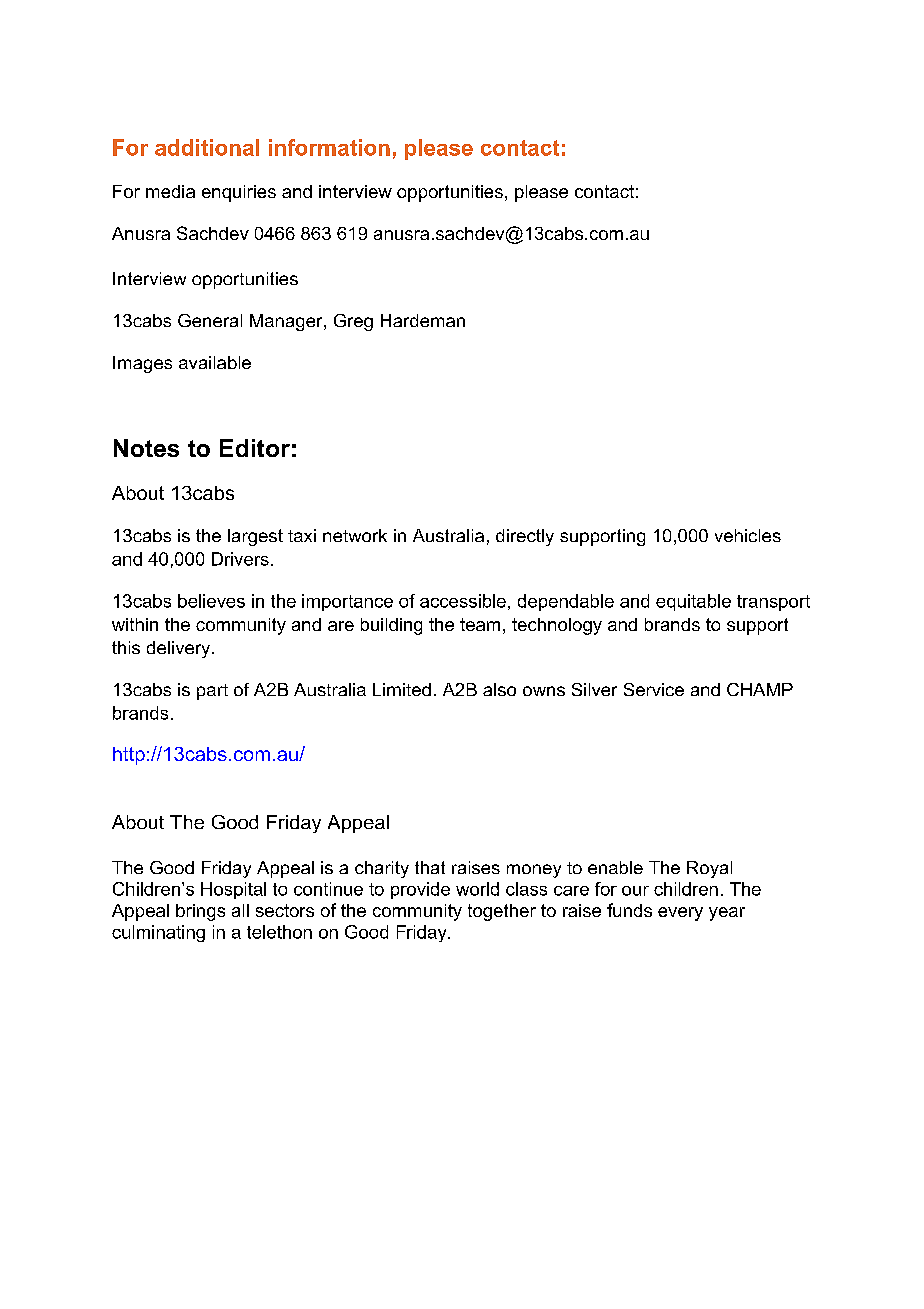 This screenshot has width=924, height=1309. I want to click on Greg, so click(353, 322).
